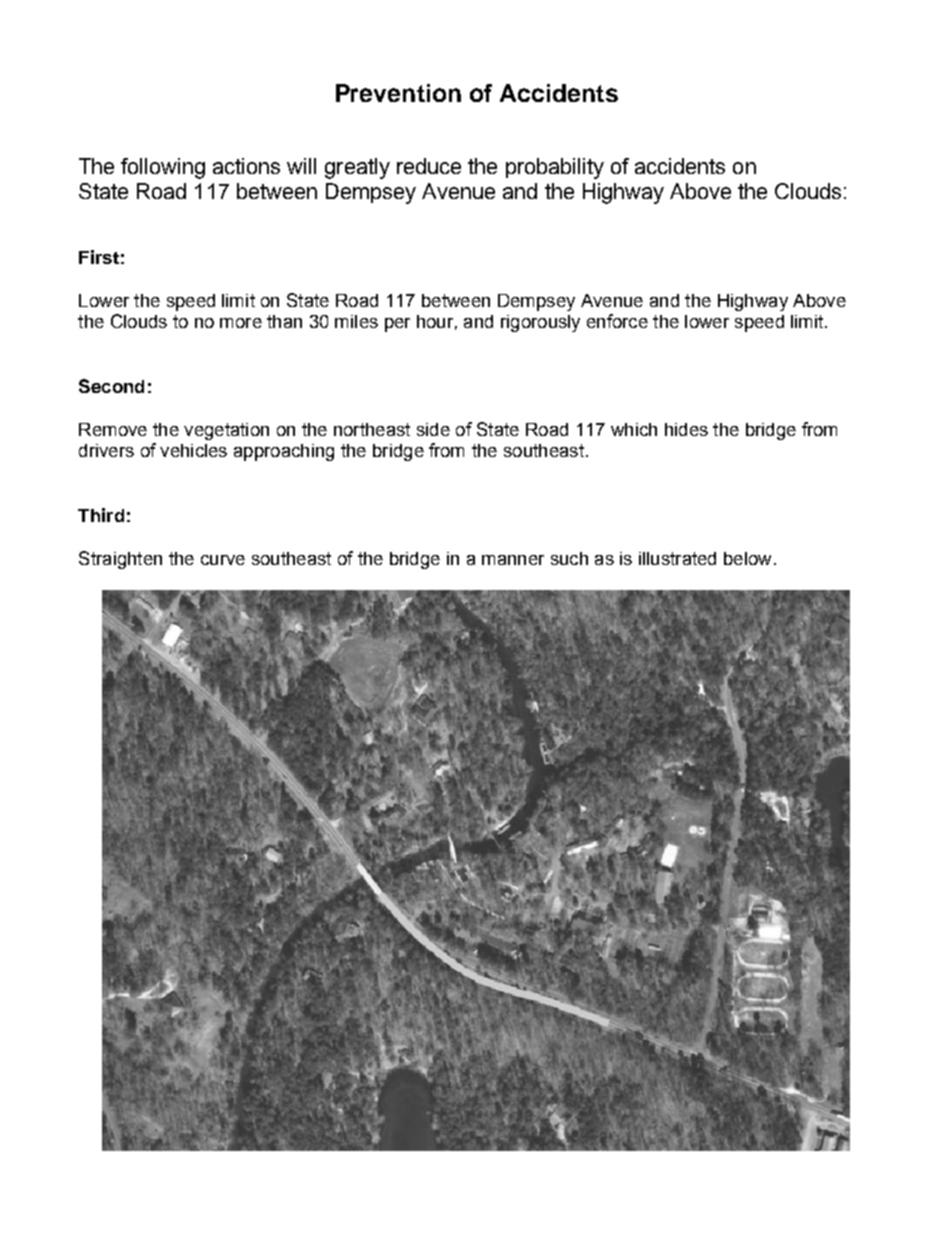  I want to click on Prevention, so click(398, 93).
